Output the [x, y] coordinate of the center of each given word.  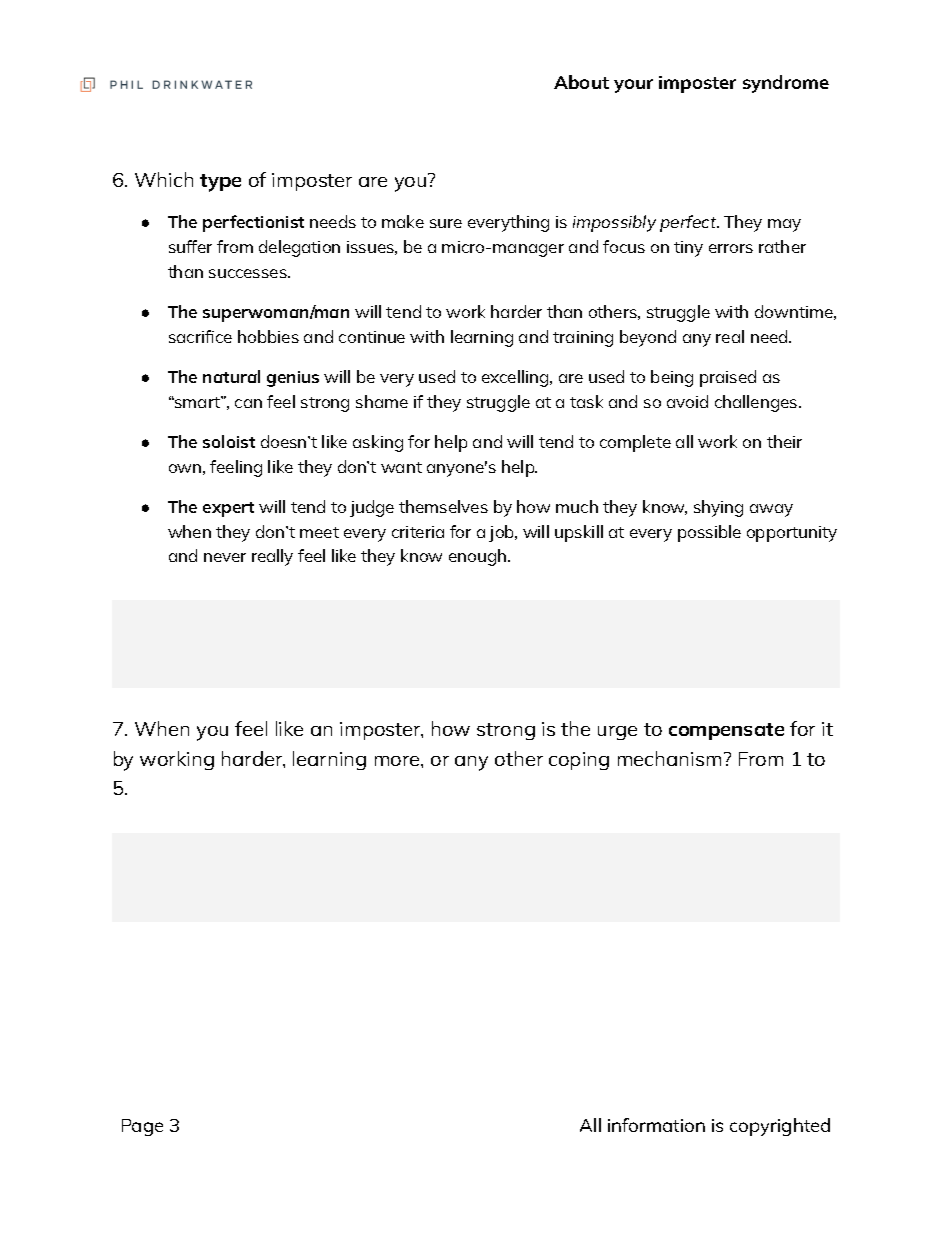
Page [142, 1127]
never [225, 557]
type [220, 183]
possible [709, 533]
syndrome [786, 84]
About [581, 82]
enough [479, 557]
